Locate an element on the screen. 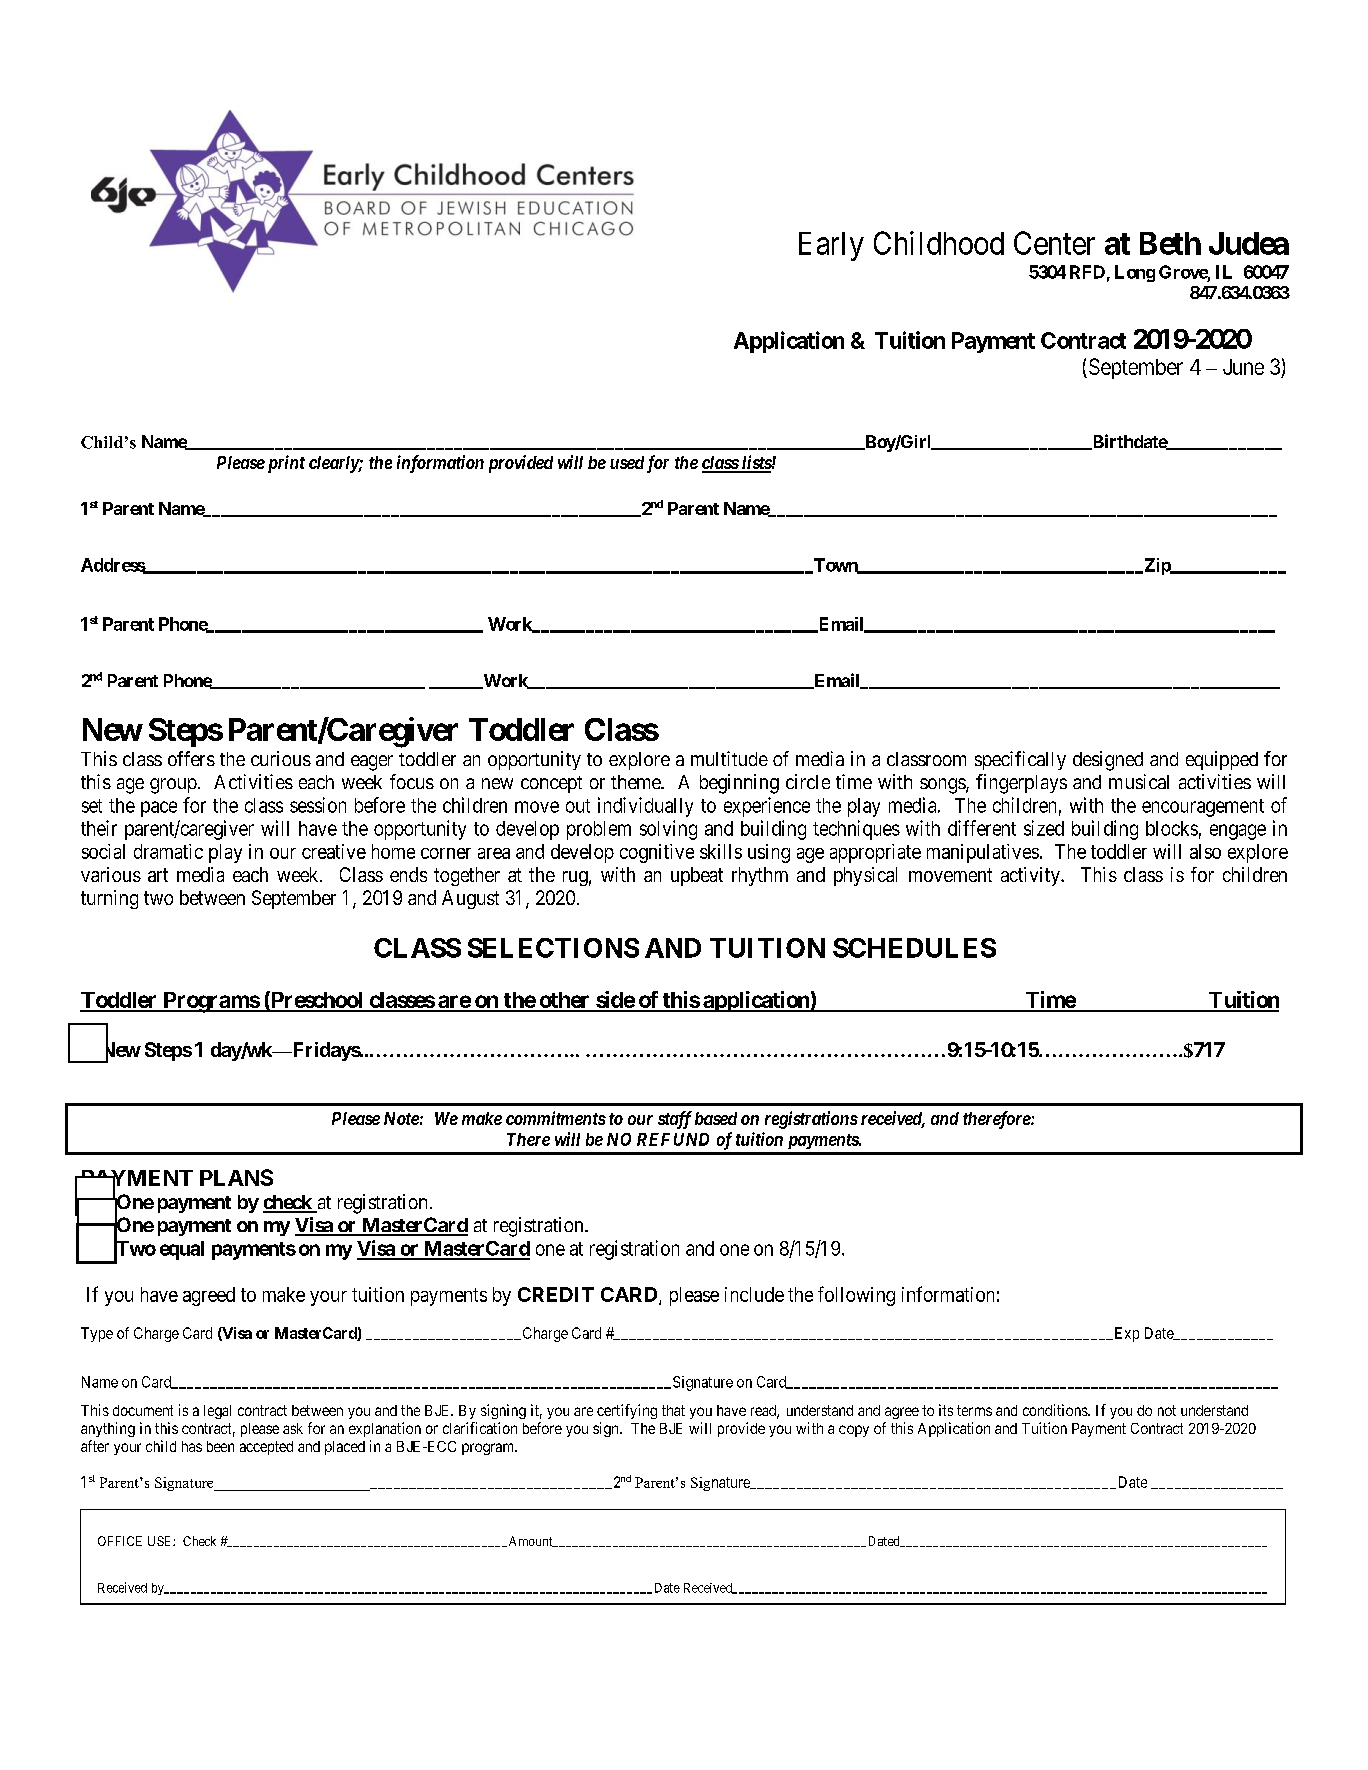 This screenshot has height=1770, width=1368. staff is located at coordinates (675, 1120).
